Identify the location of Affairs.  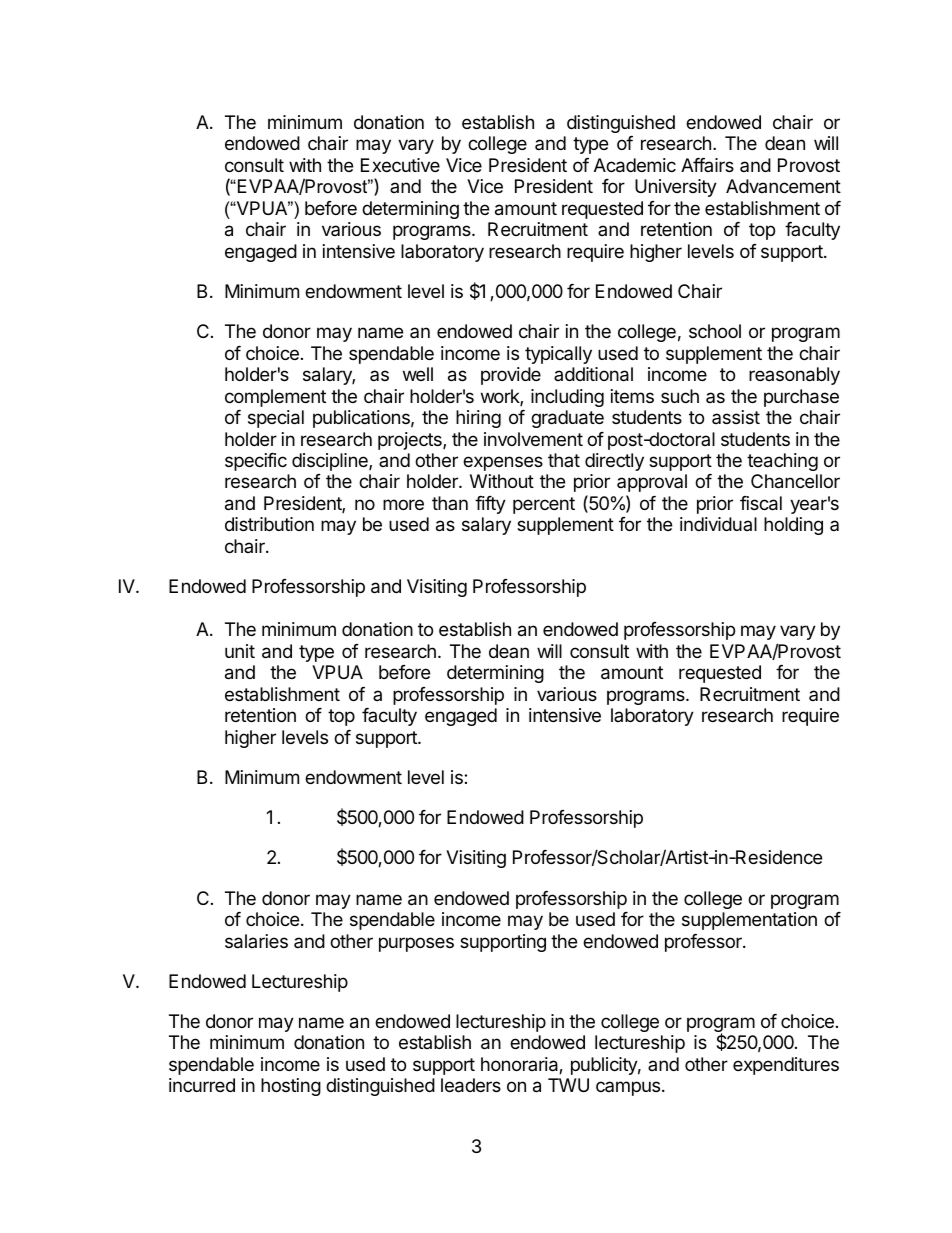
(707, 165).
